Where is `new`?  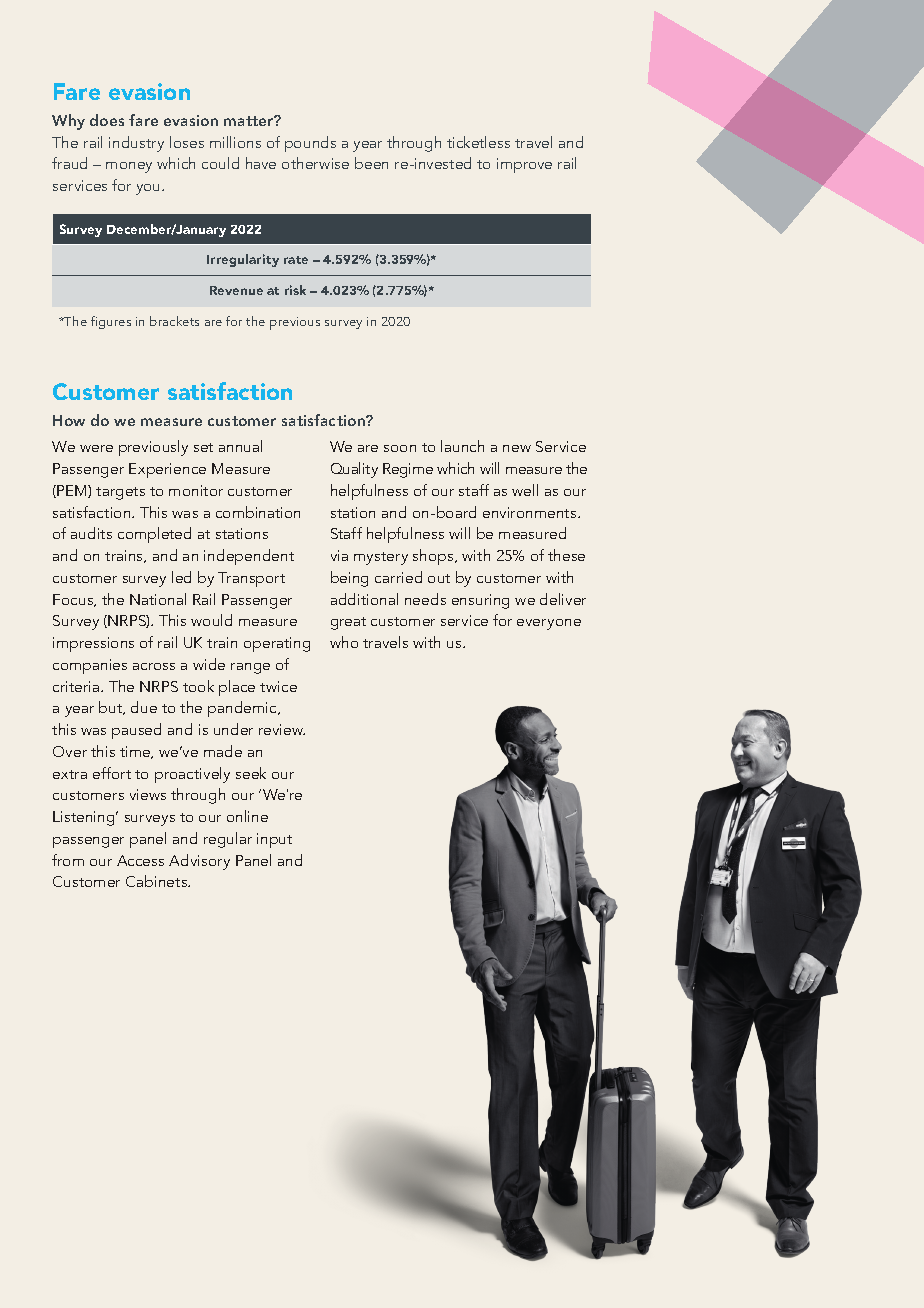
new is located at coordinates (517, 448).
